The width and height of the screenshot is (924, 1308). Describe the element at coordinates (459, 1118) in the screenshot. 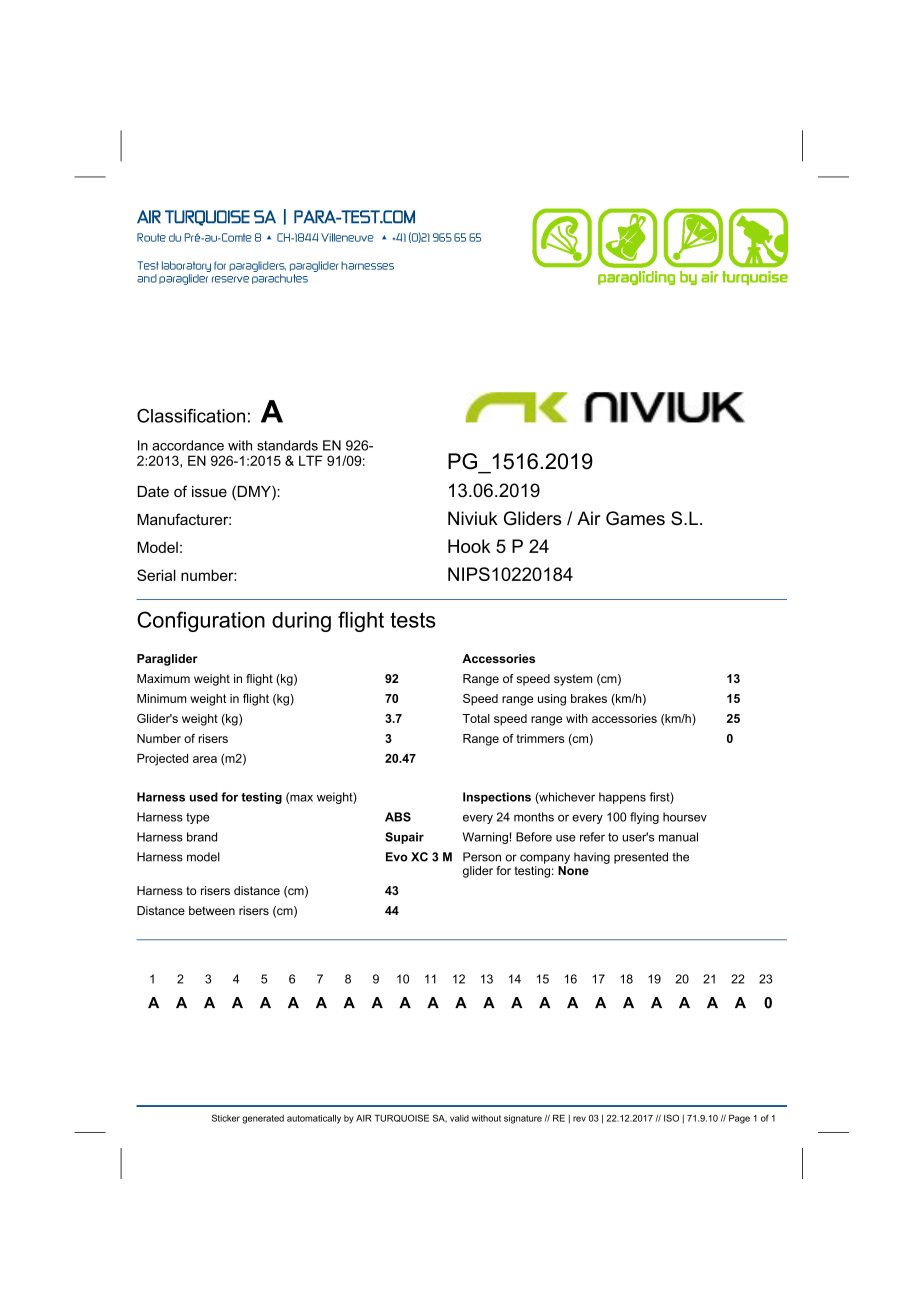

I see `valid` at that location.
